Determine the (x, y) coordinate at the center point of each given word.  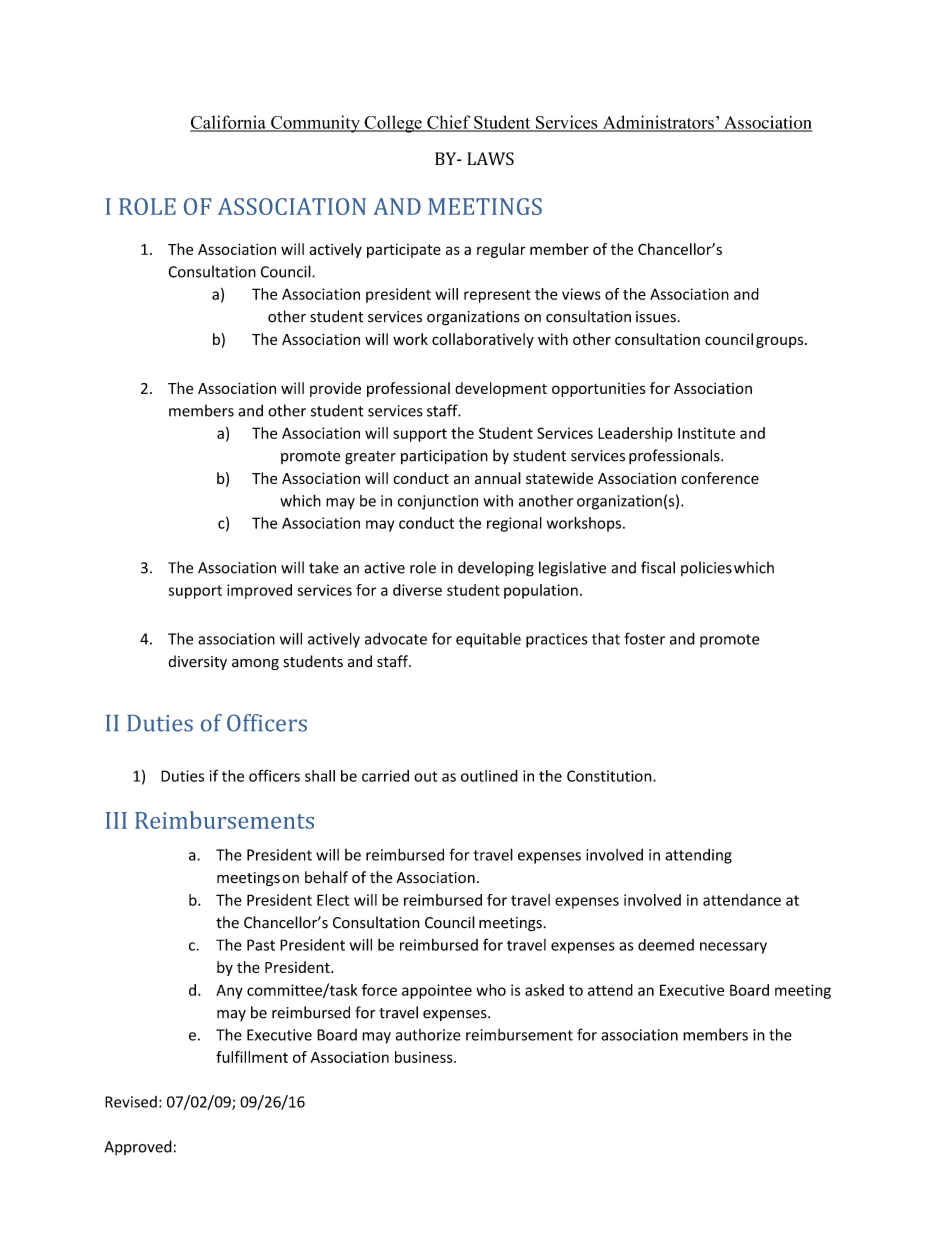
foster (644, 638)
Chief (449, 123)
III (116, 820)
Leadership (635, 434)
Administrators (658, 123)
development (501, 389)
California (229, 123)
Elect (333, 900)
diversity (197, 662)
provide (335, 389)
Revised (131, 1102)
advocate (396, 638)
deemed (666, 945)
